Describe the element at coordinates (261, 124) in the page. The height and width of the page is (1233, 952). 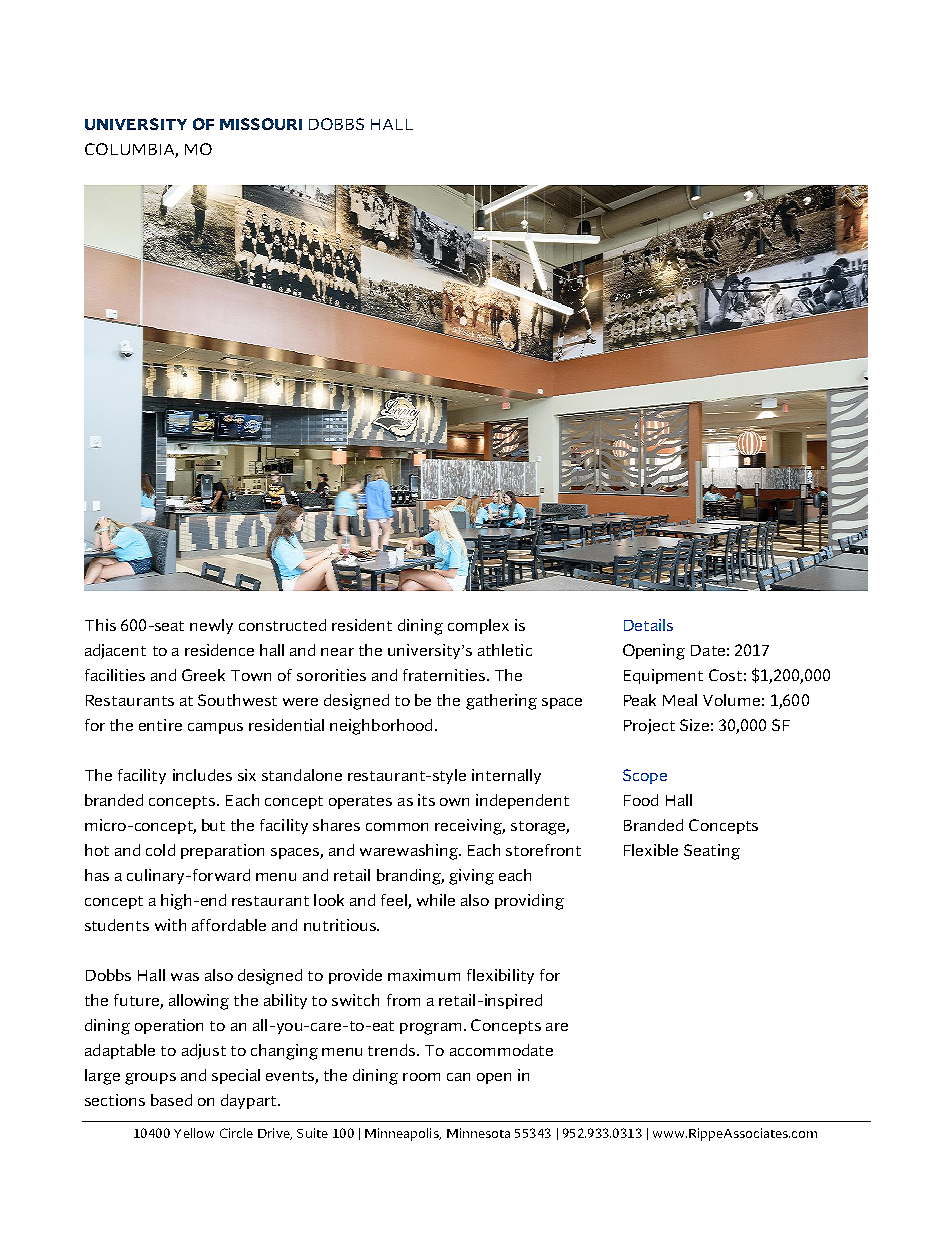
I see `MISSOURI` at that location.
